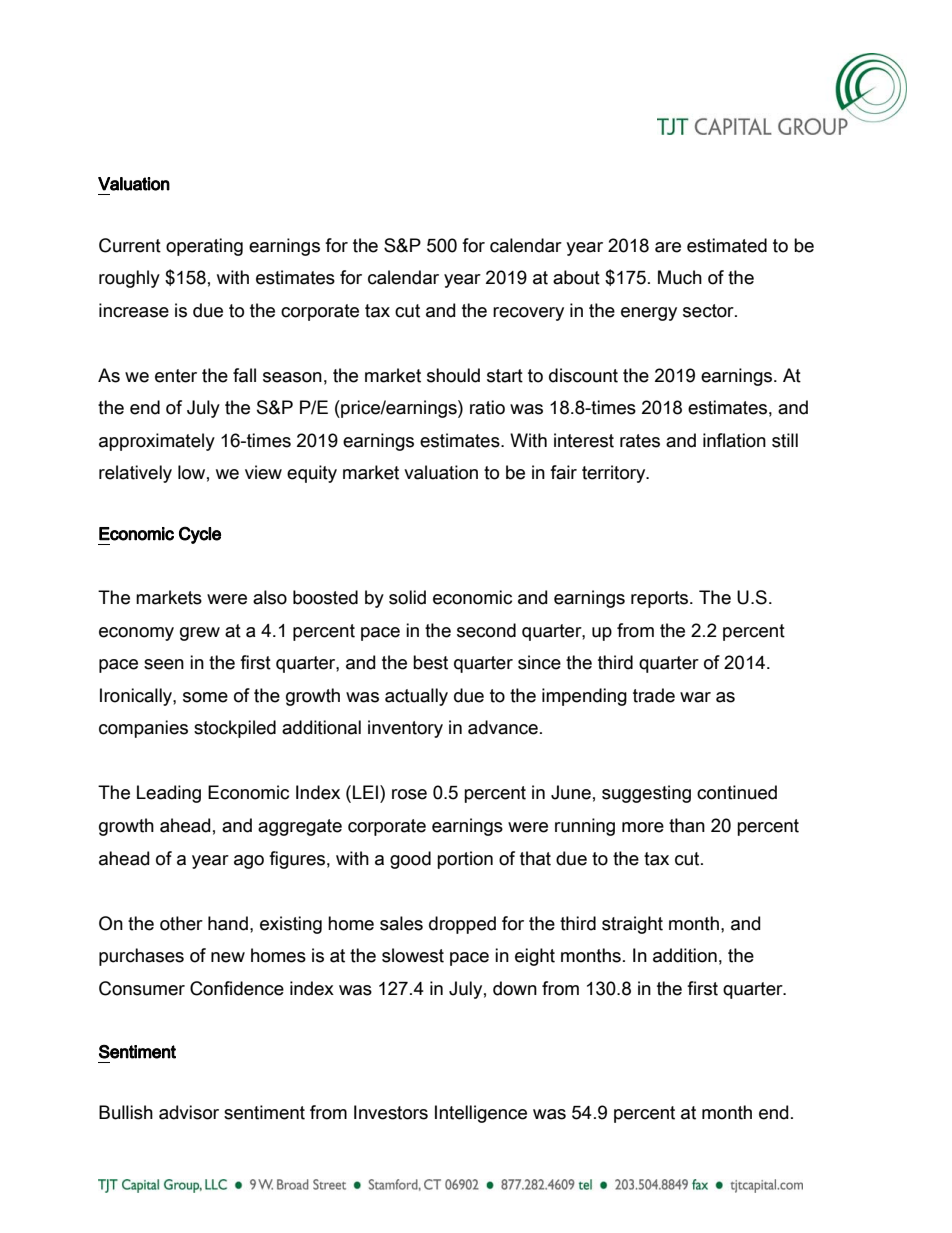  Describe the element at coordinates (481, 1114) in the image. I see `Intelligence` at that location.
